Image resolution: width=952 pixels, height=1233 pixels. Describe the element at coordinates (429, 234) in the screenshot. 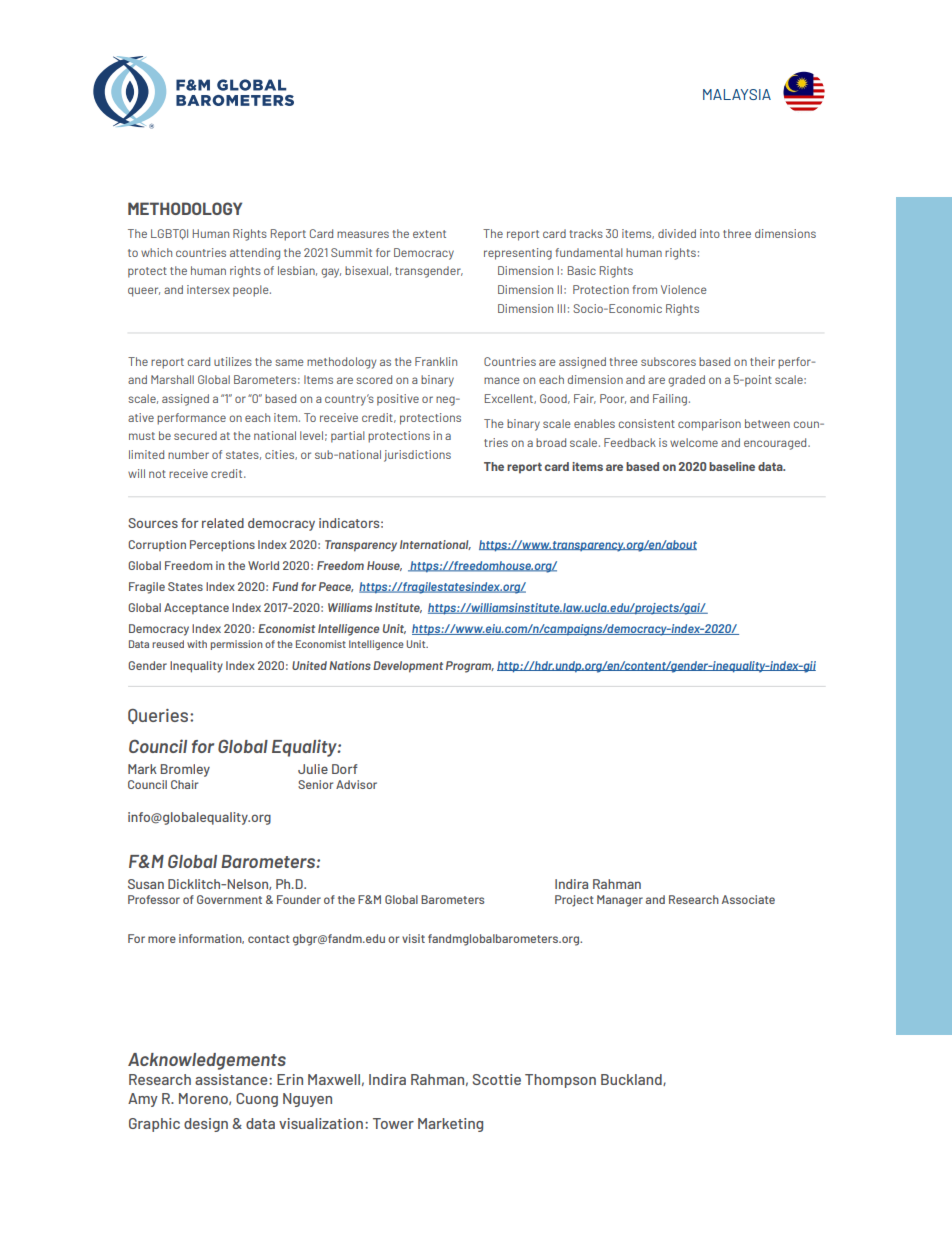

I see `extent` at that location.
